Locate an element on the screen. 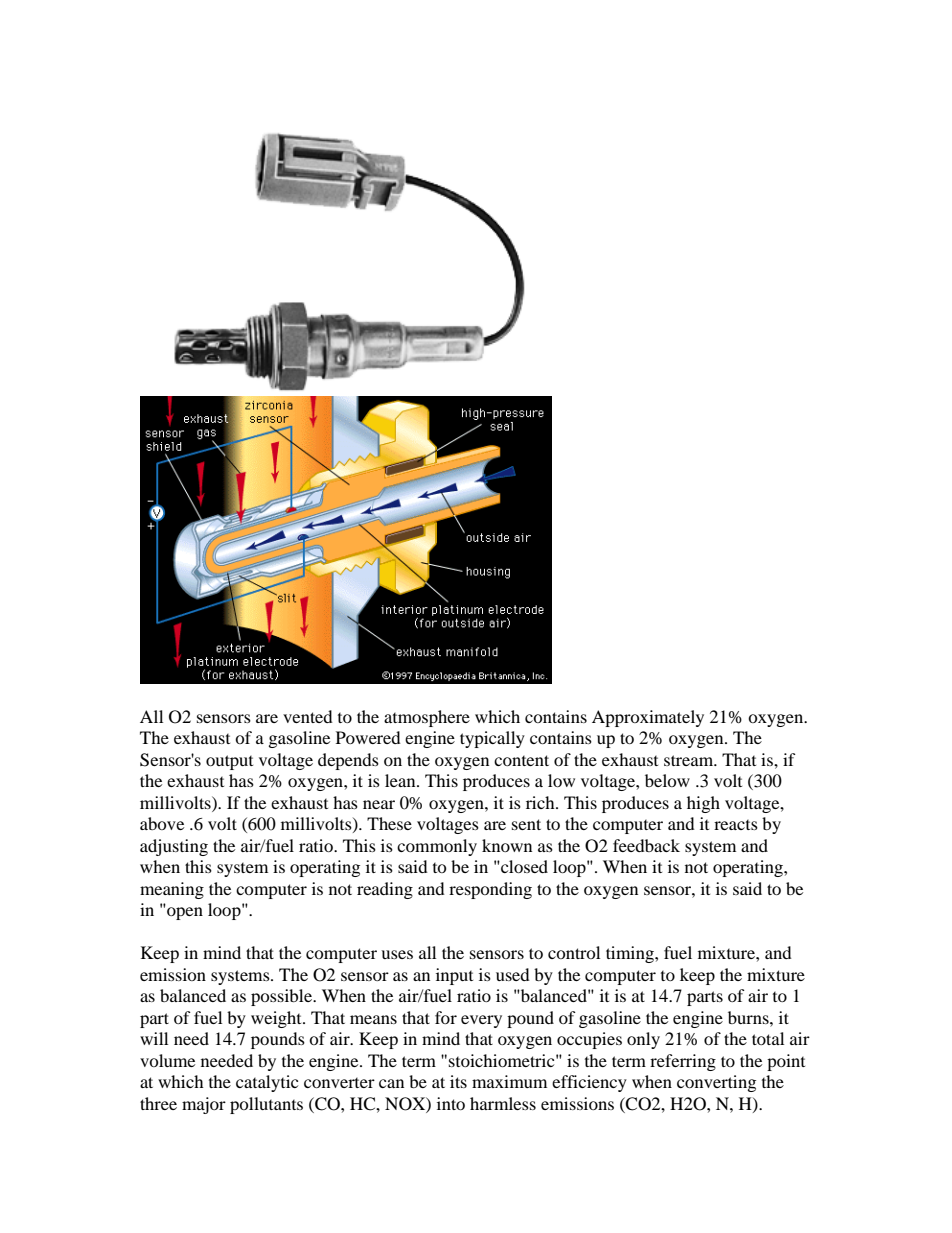 The height and width of the screenshot is (1233, 952). into is located at coordinates (451, 1103).
